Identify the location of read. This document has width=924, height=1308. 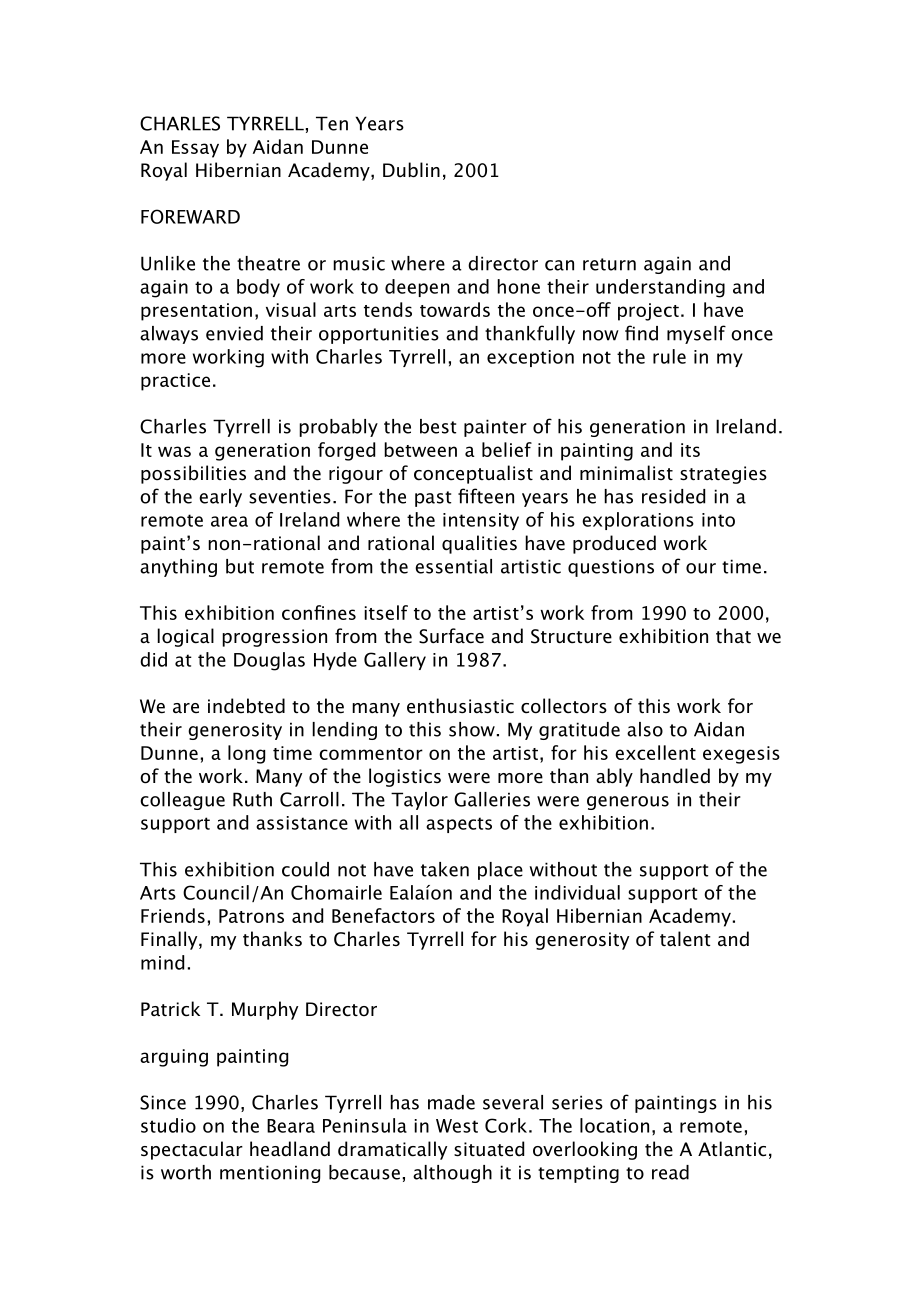
(670, 1172).
